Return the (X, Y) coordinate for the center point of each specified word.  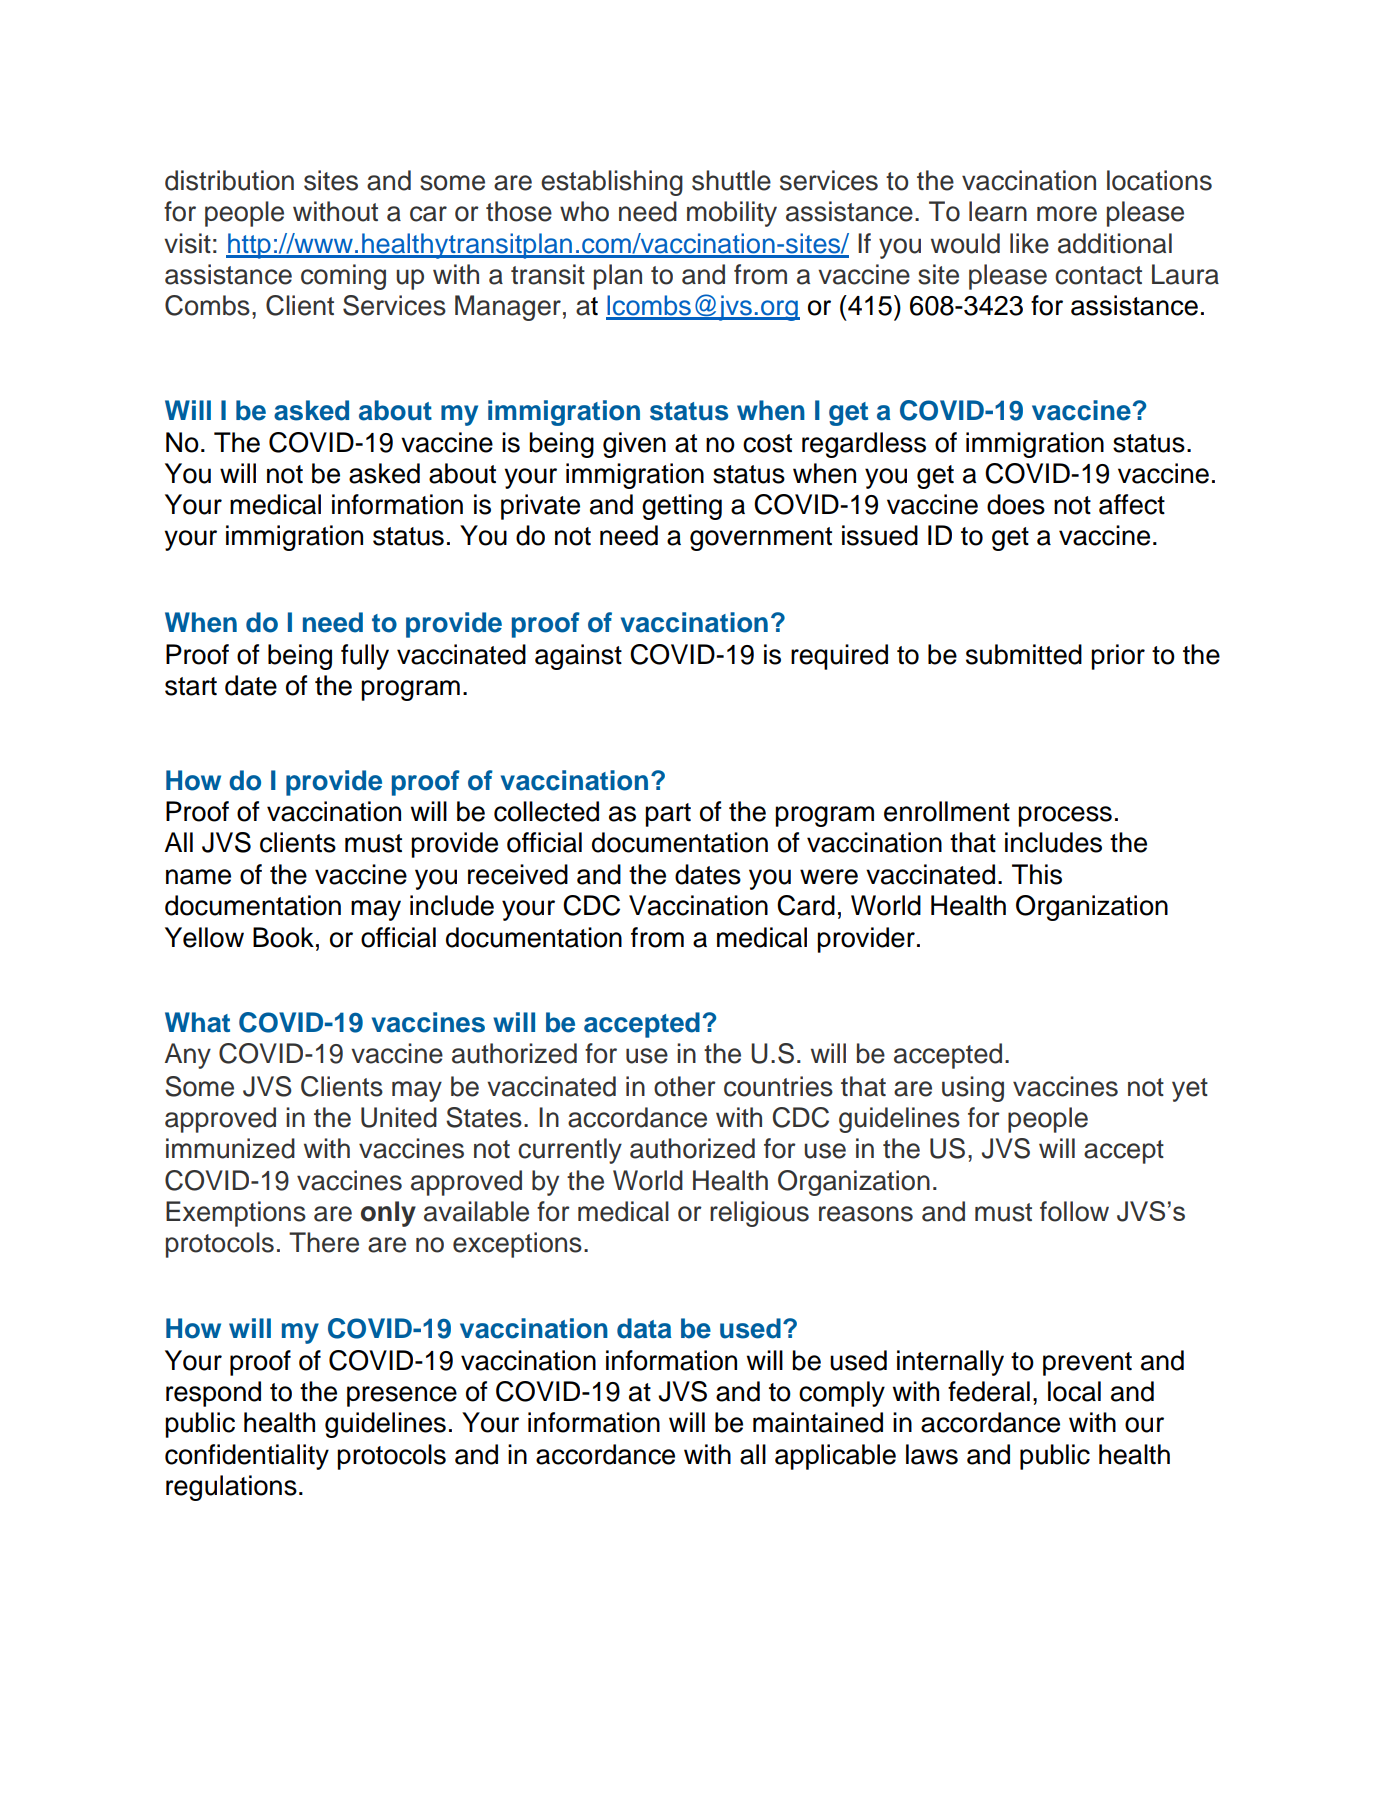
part (668, 815)
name (198, 877)
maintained (818, 1422)
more (1067, 214)
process (1065, 816)
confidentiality (247, 1457)
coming (343, 277)
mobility (732, 214)
